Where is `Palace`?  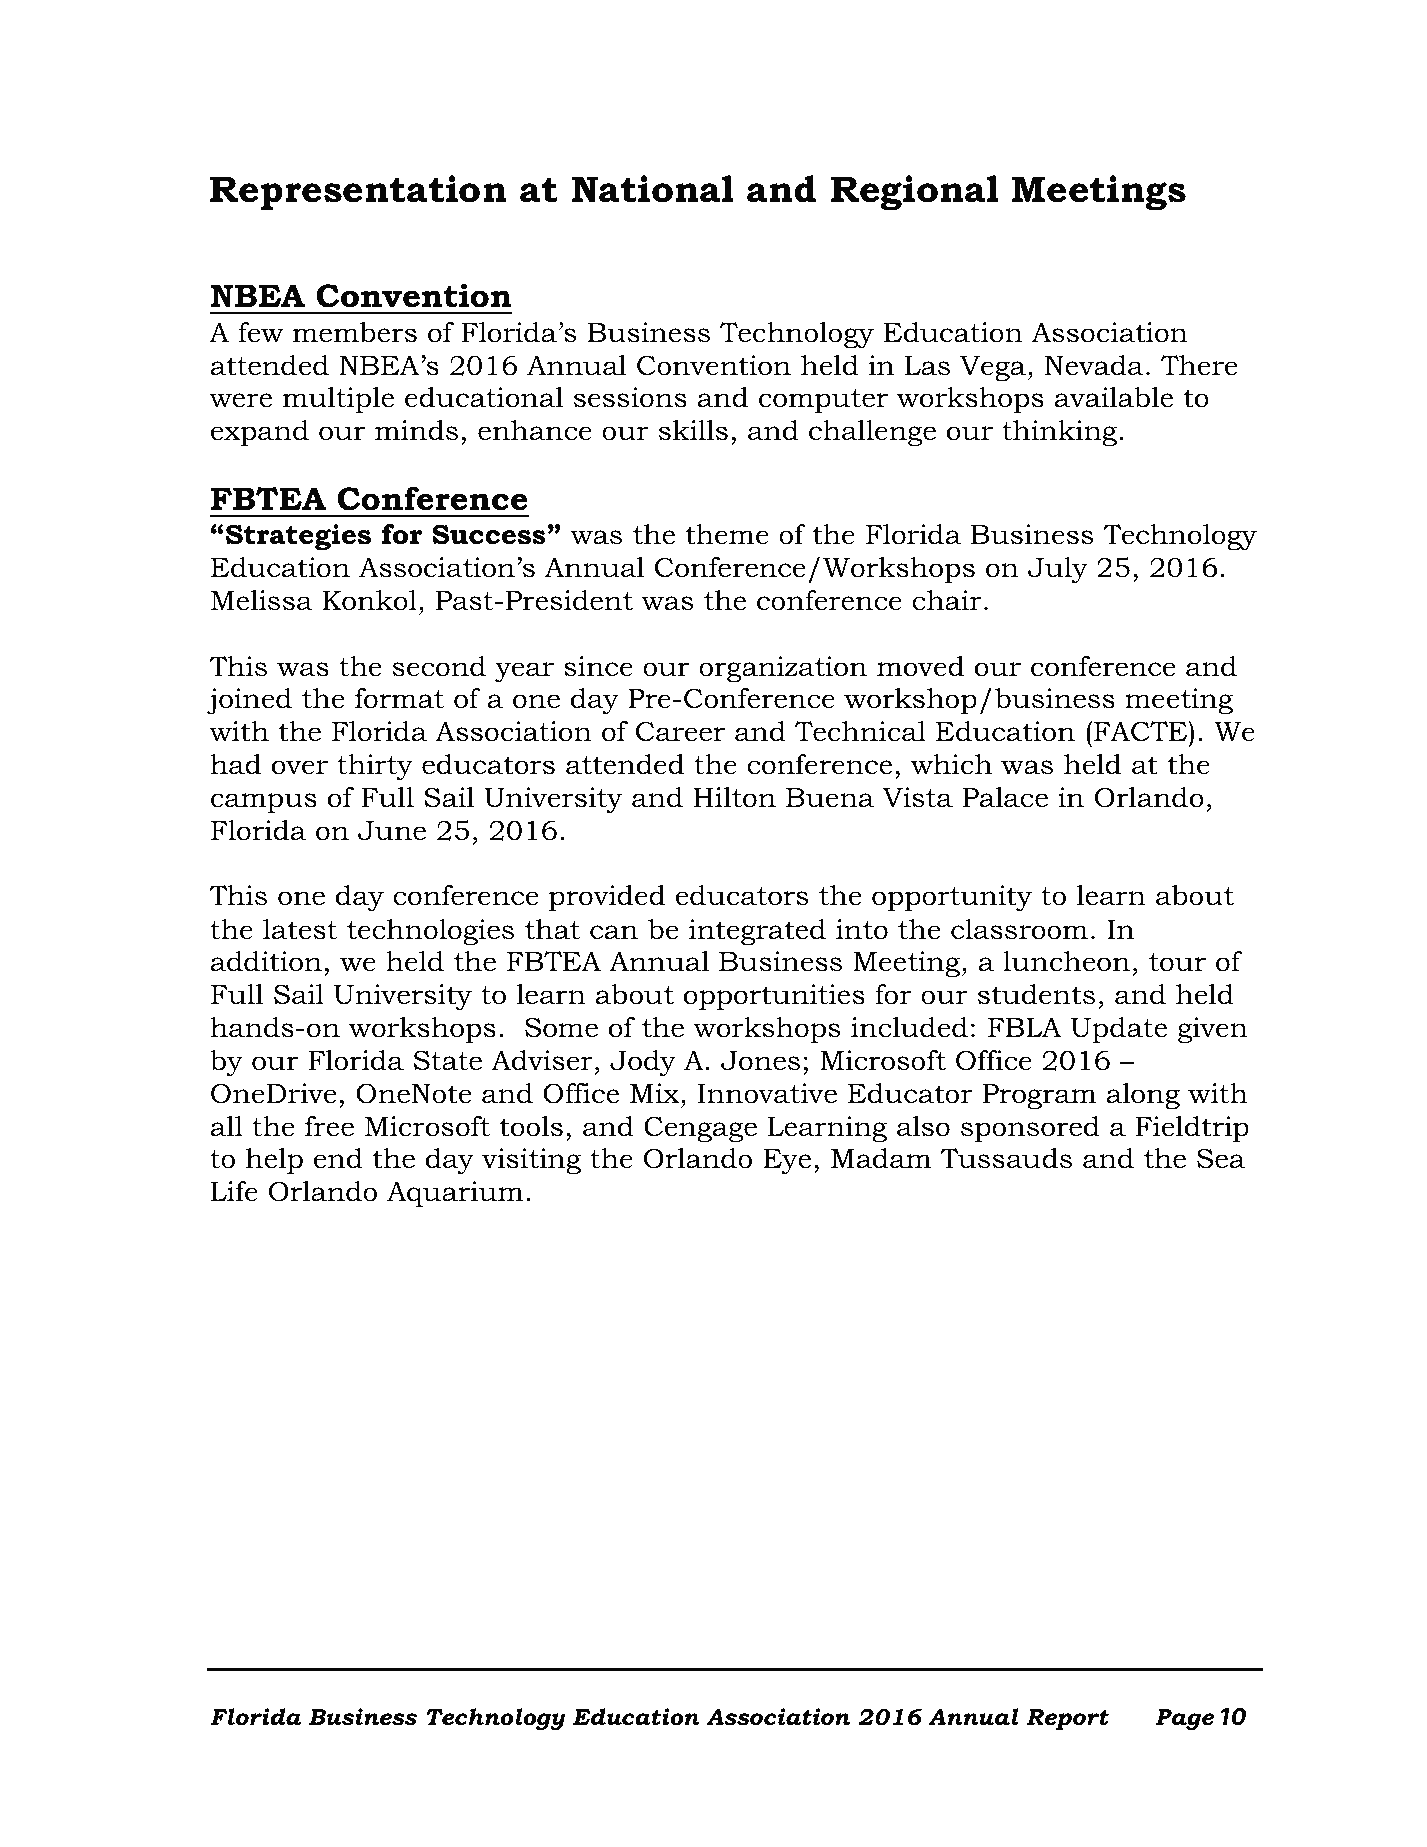 Palace is located at coordinates (1005, 797).
